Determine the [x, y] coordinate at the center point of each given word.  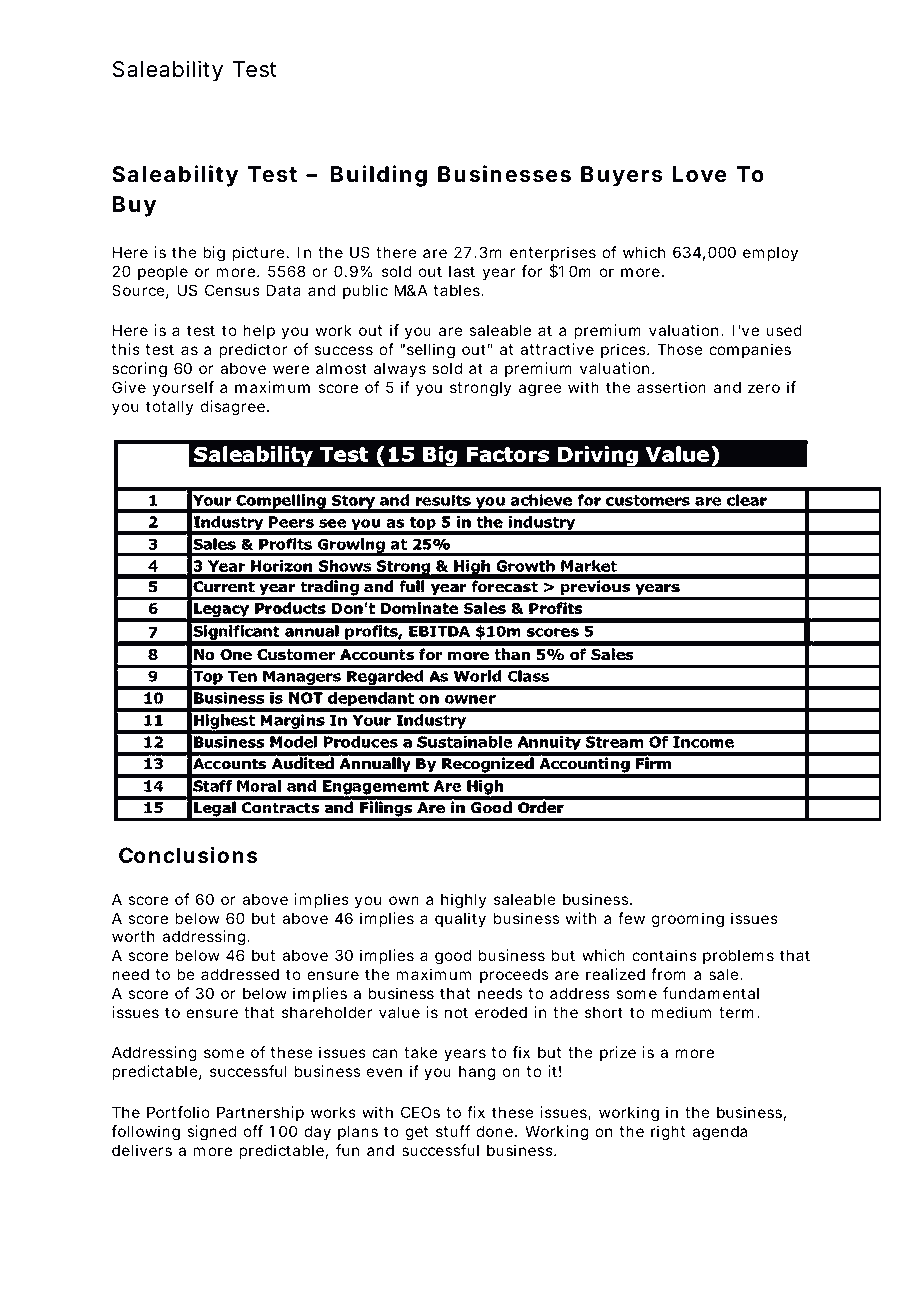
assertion [671, 387]
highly [464, 901]
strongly [481, 389]
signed [211, 1133]
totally [170, 407]
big [214, 254]
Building [379, 176]
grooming [688, 920]
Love [700, 174]
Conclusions [188, 855]
